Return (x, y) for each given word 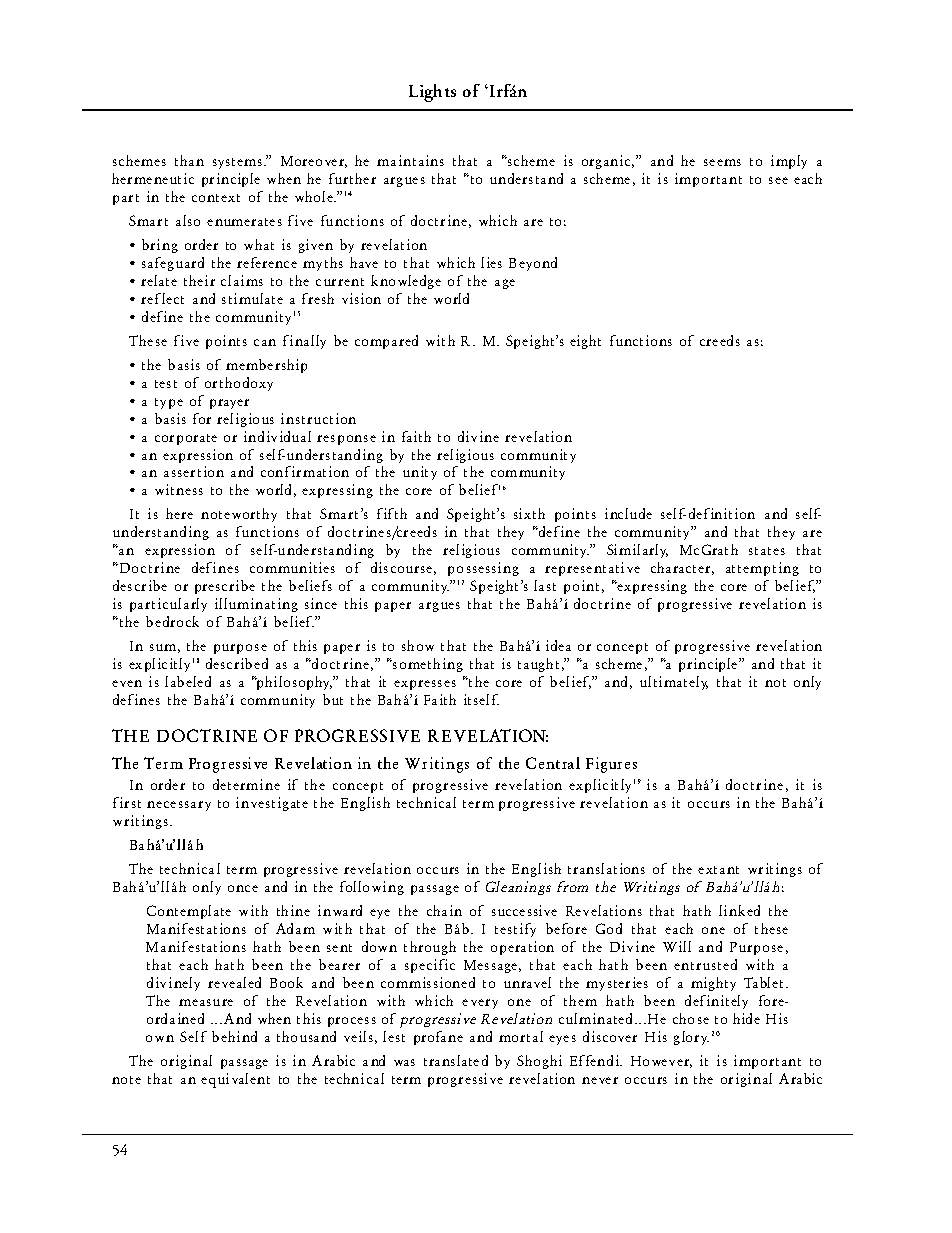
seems (722, 162)
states (767, 551)
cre (709, 342)
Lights (432, 93)
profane (438, 1038)
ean (511, 888)
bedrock (172, 621)
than (189, 160)
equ (213, 1082)
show (418, 645)
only (207, 888)
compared (386, 342)
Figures (611, 765)
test (166, 384)
